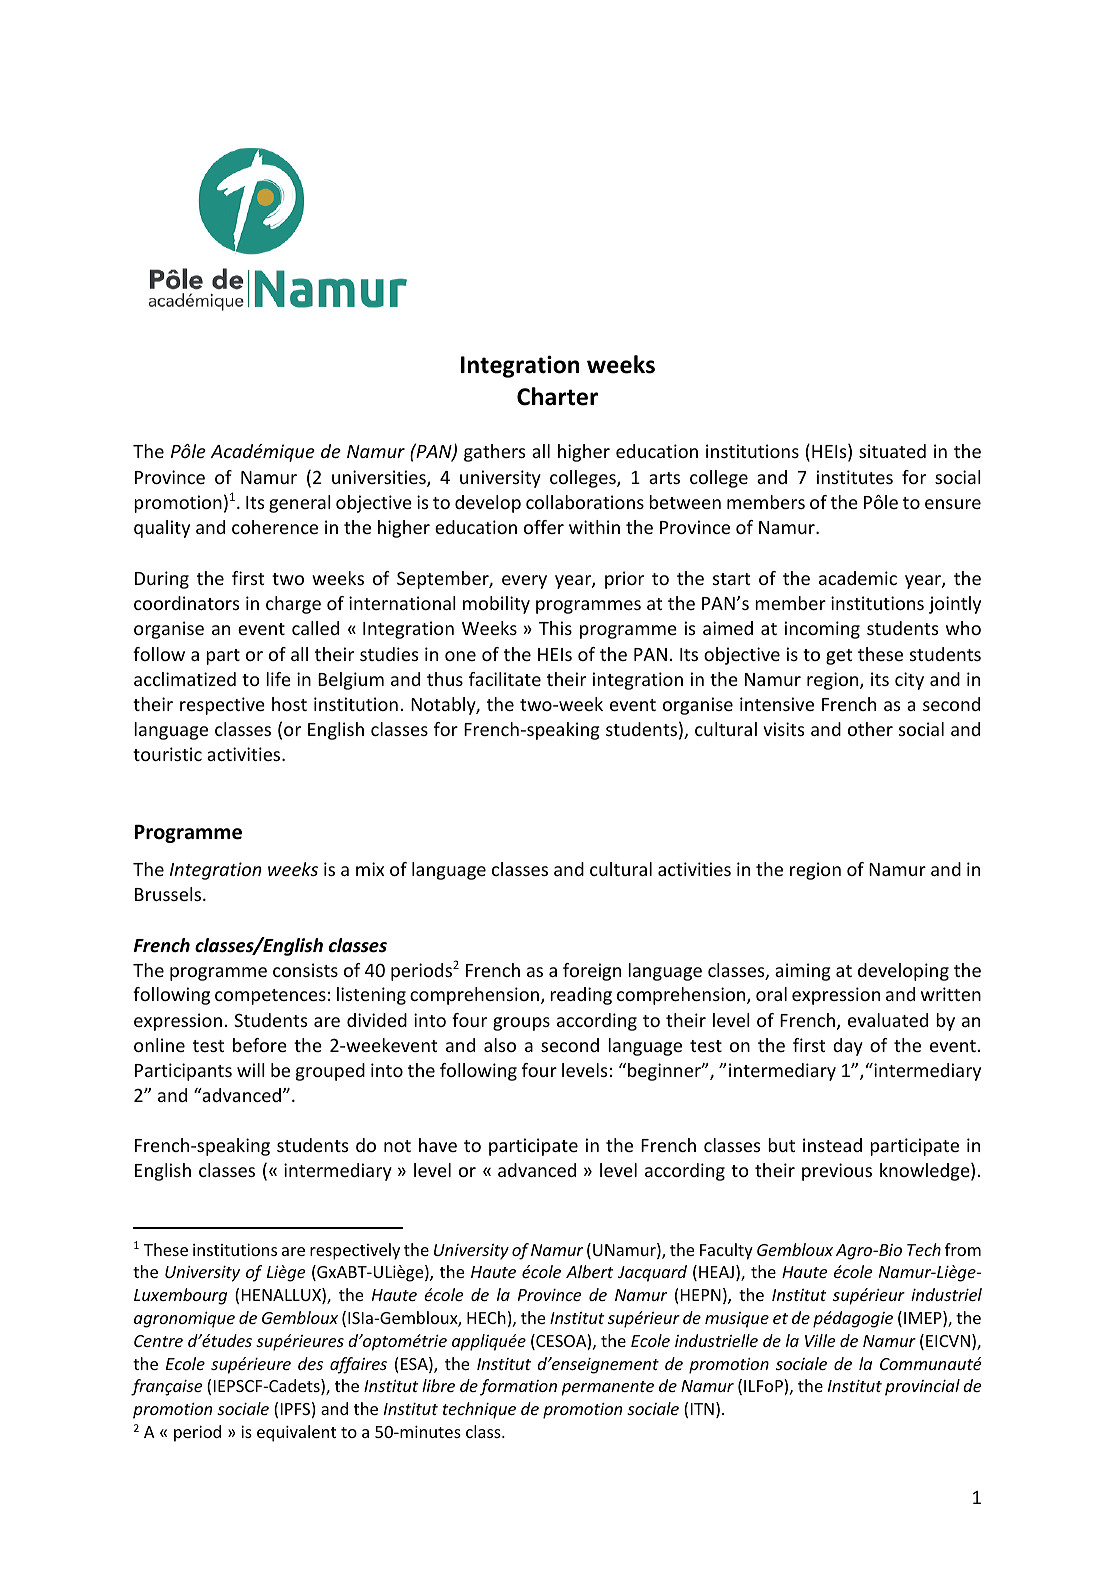 This screenshot has width=1114, height=1575. I want to click on foreign, so click(592, 972).
